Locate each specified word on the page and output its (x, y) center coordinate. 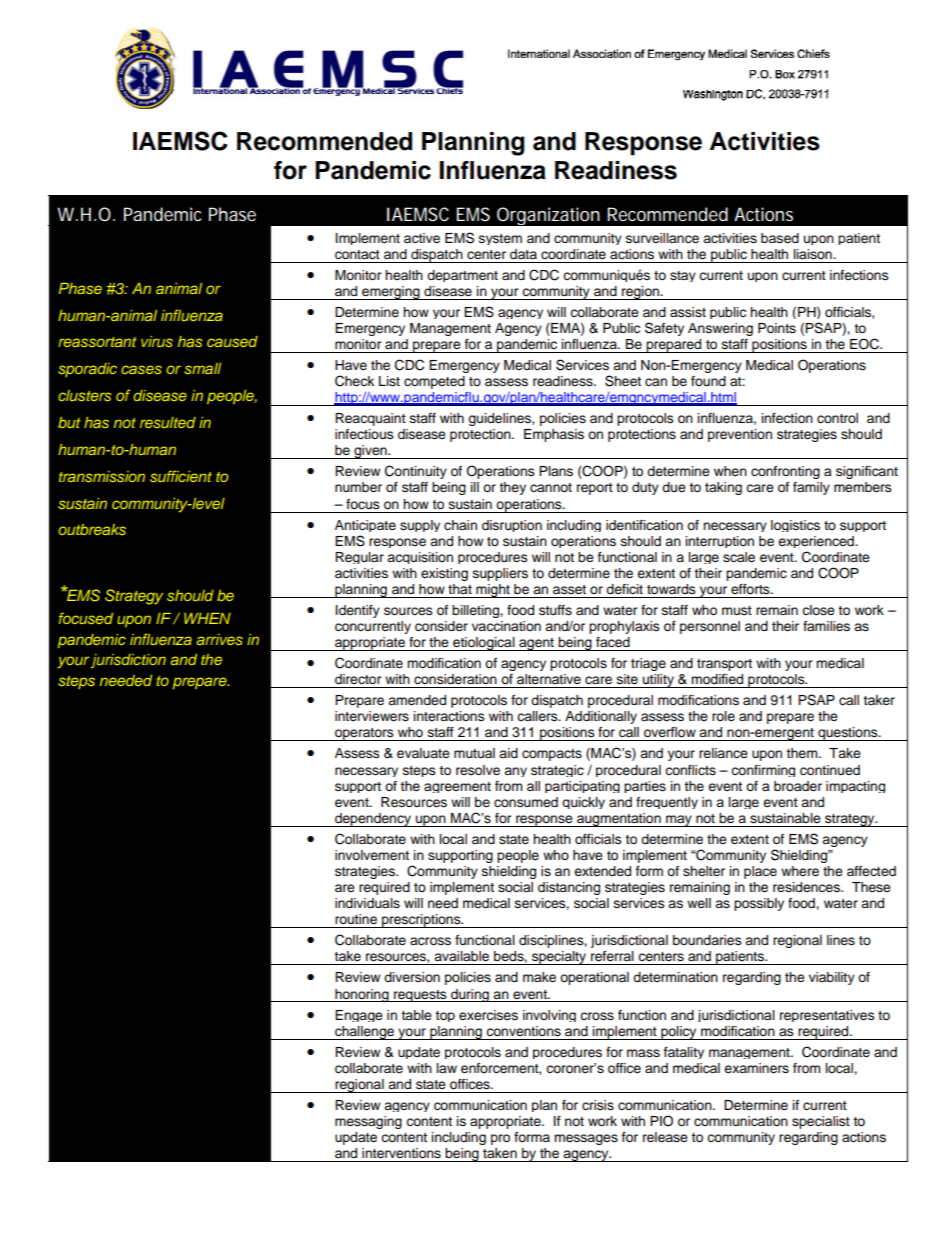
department (462, 276)
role (723, 716)
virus (157, 341)
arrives (220, 639)
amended (417, 700)
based (780, 238)
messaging (368, 1122)
